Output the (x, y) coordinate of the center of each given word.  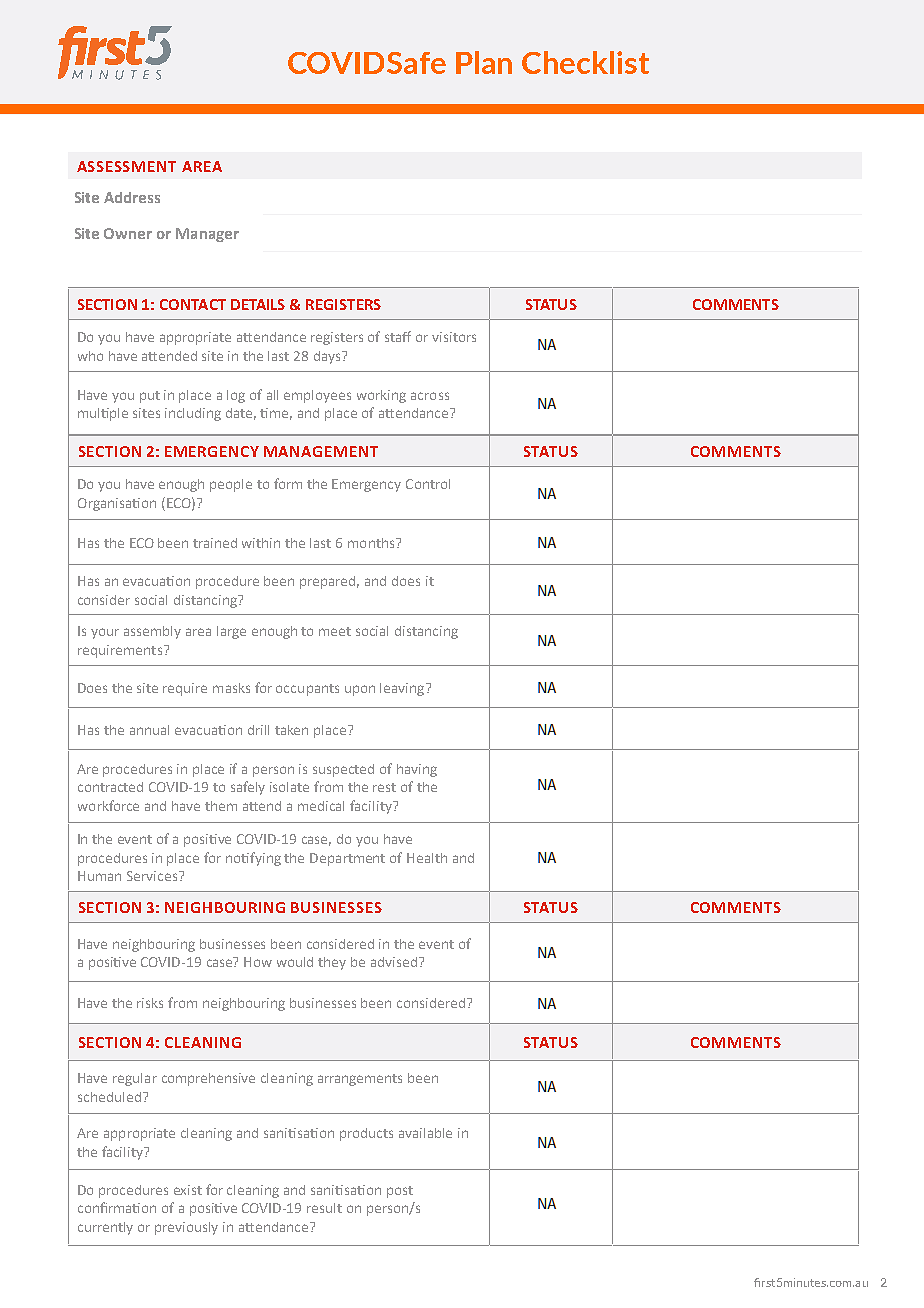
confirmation (117, 1207)
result (324, 1208)
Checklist (585, 62)
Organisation (117, 504)
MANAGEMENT (321, 451)
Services (153, 876)
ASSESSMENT (126, 166)
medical (321, 806)
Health (427, 858)
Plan (484, 62)
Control (428, 484)
